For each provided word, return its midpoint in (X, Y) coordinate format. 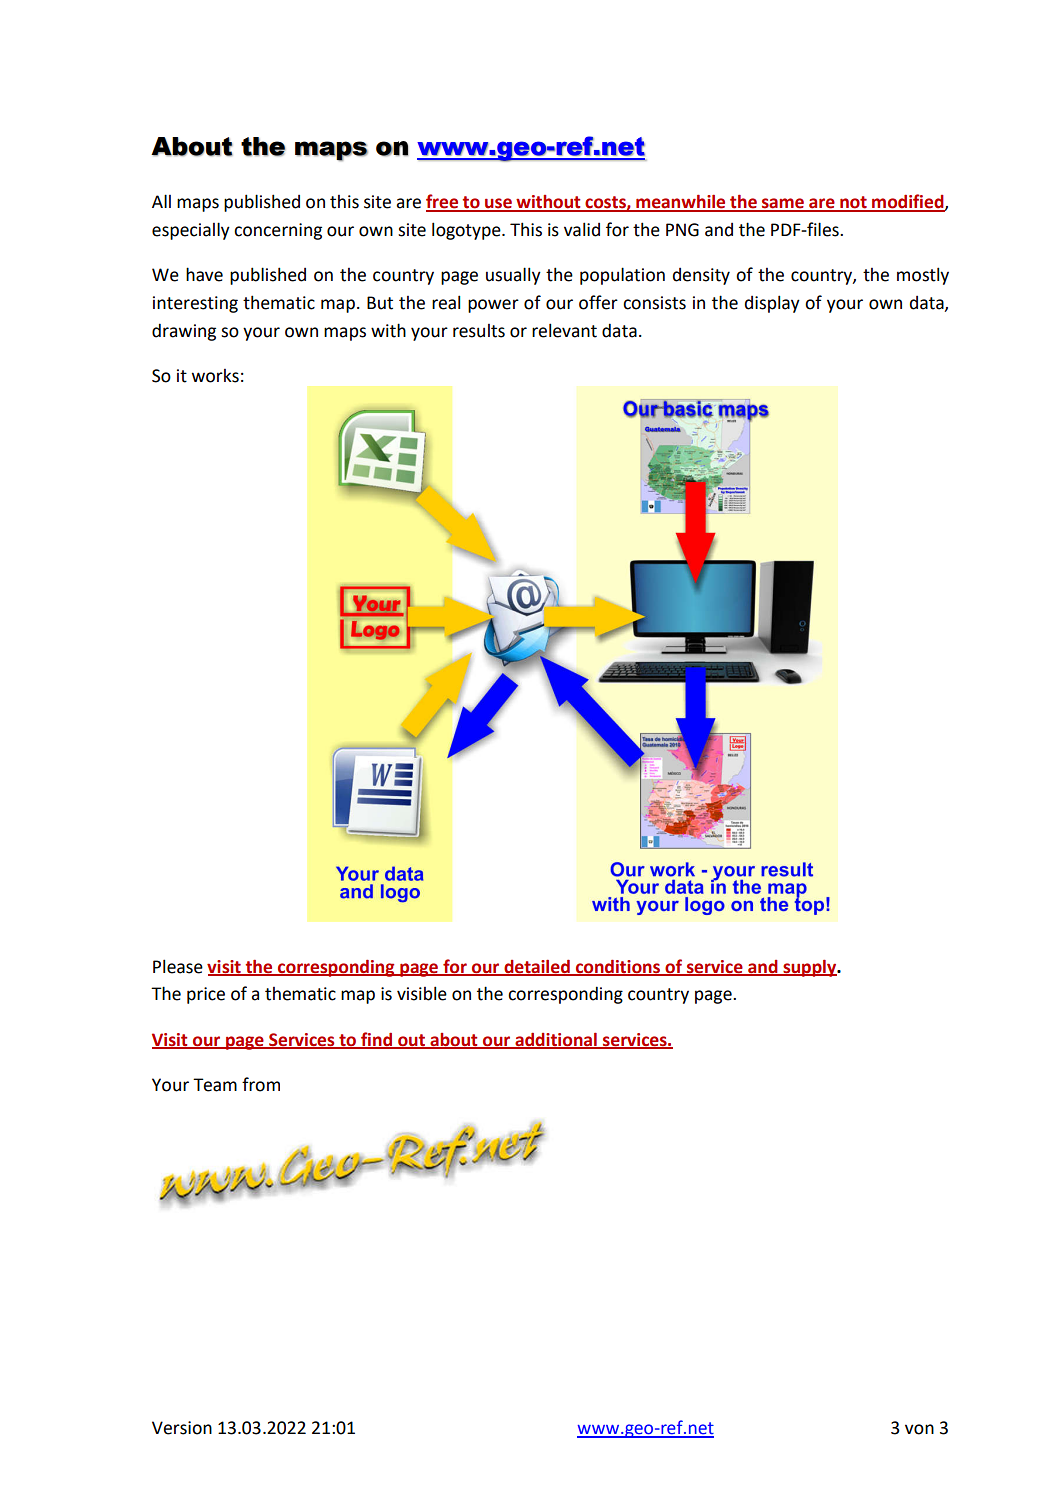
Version (182, 1428)
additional (556, 1040)
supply (810, 968)
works (215, 376)
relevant (564, 330)
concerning (278, 231)
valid (582, 229)
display (772, 304)
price (206, 995)
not (853, 203)
